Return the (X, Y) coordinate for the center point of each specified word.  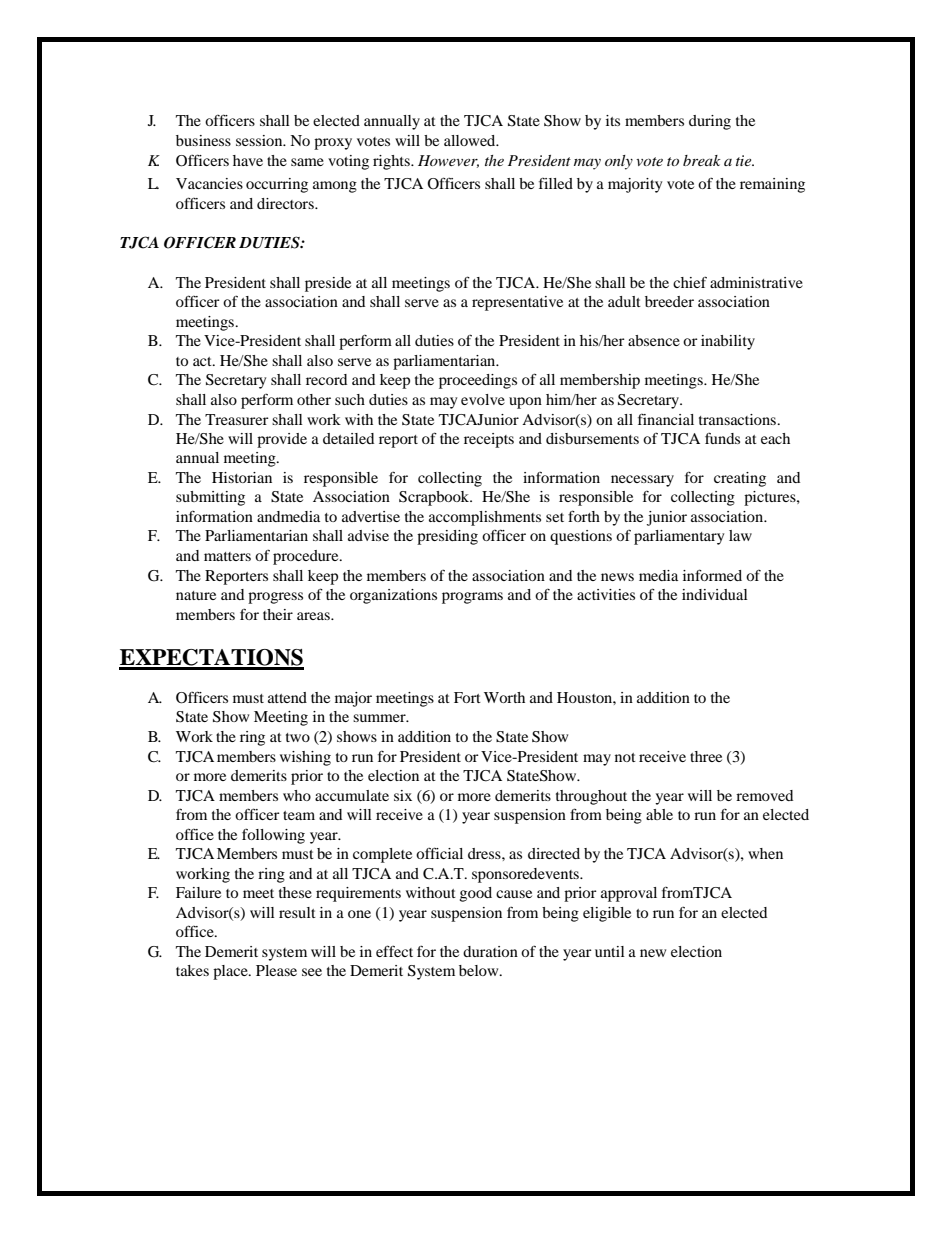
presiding (447, 537)
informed (712, 575)
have (248, 160)
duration (490, 951)
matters (227, 556)
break (702, 160)
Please (276, 970)
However (448, 161)
